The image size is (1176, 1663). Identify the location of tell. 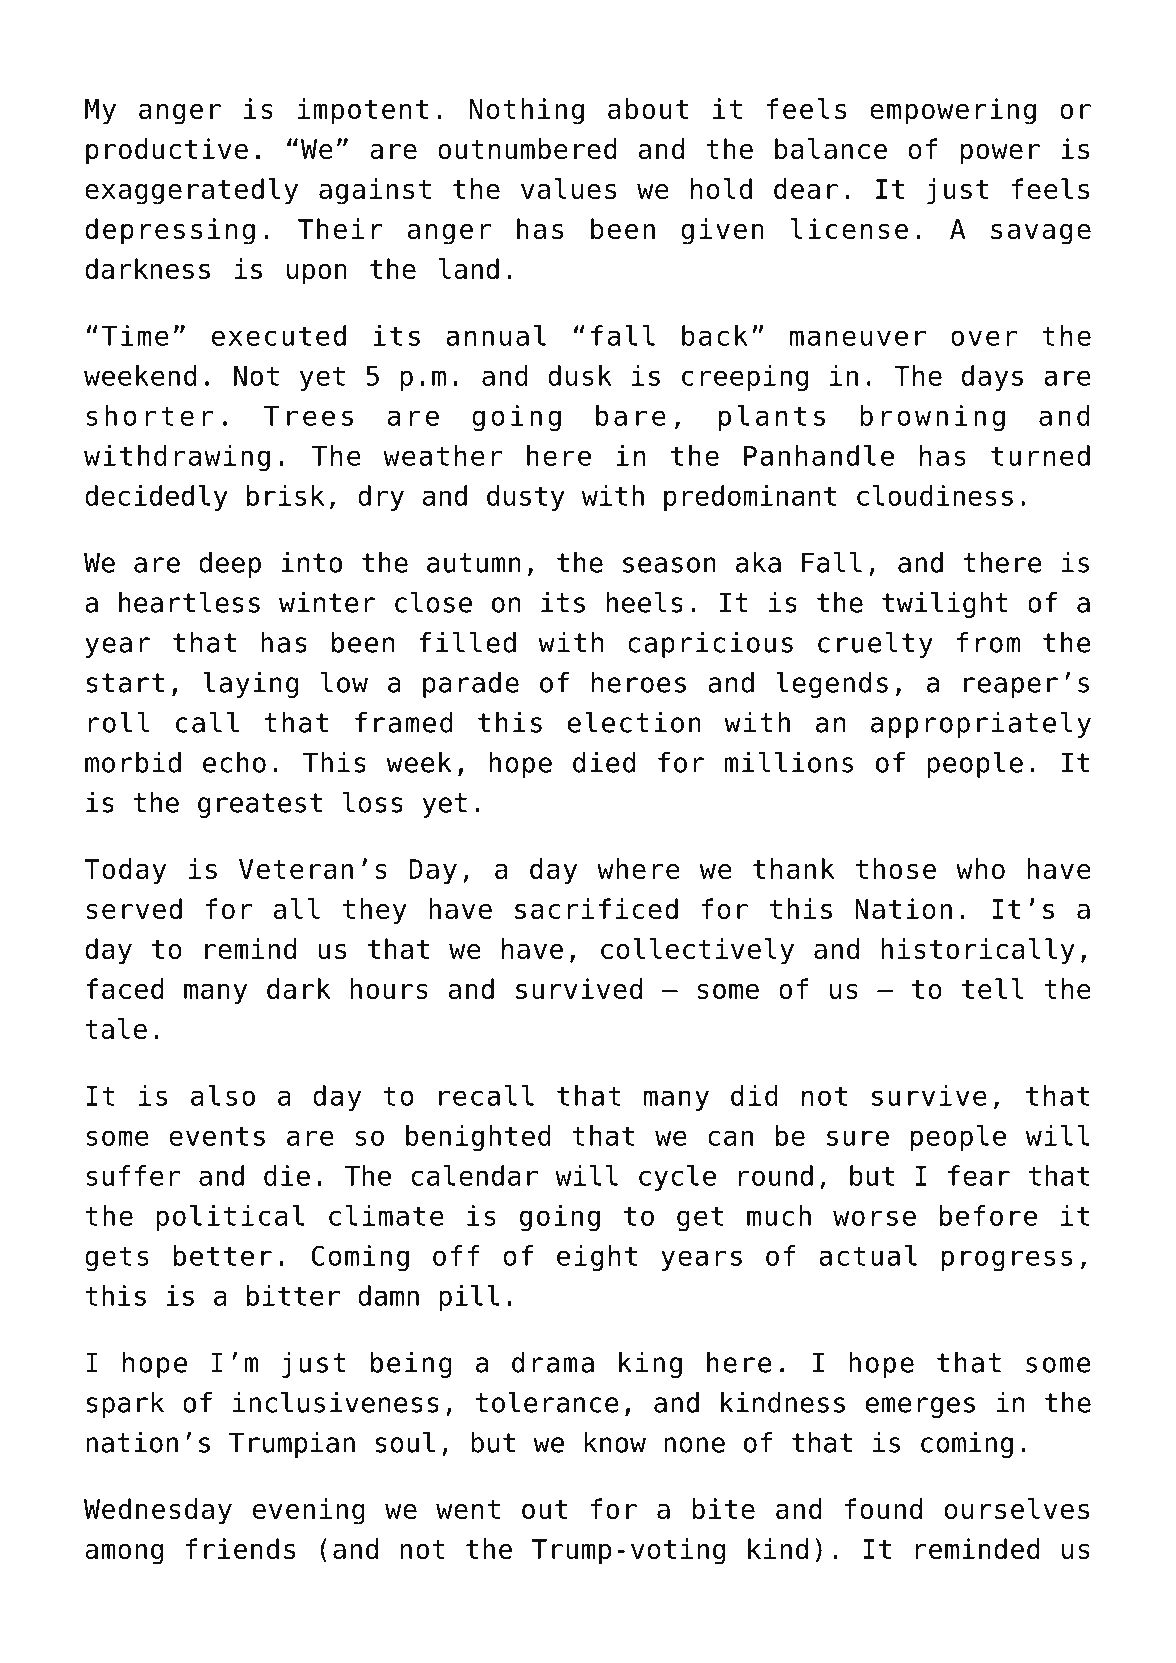
(993, 988).
